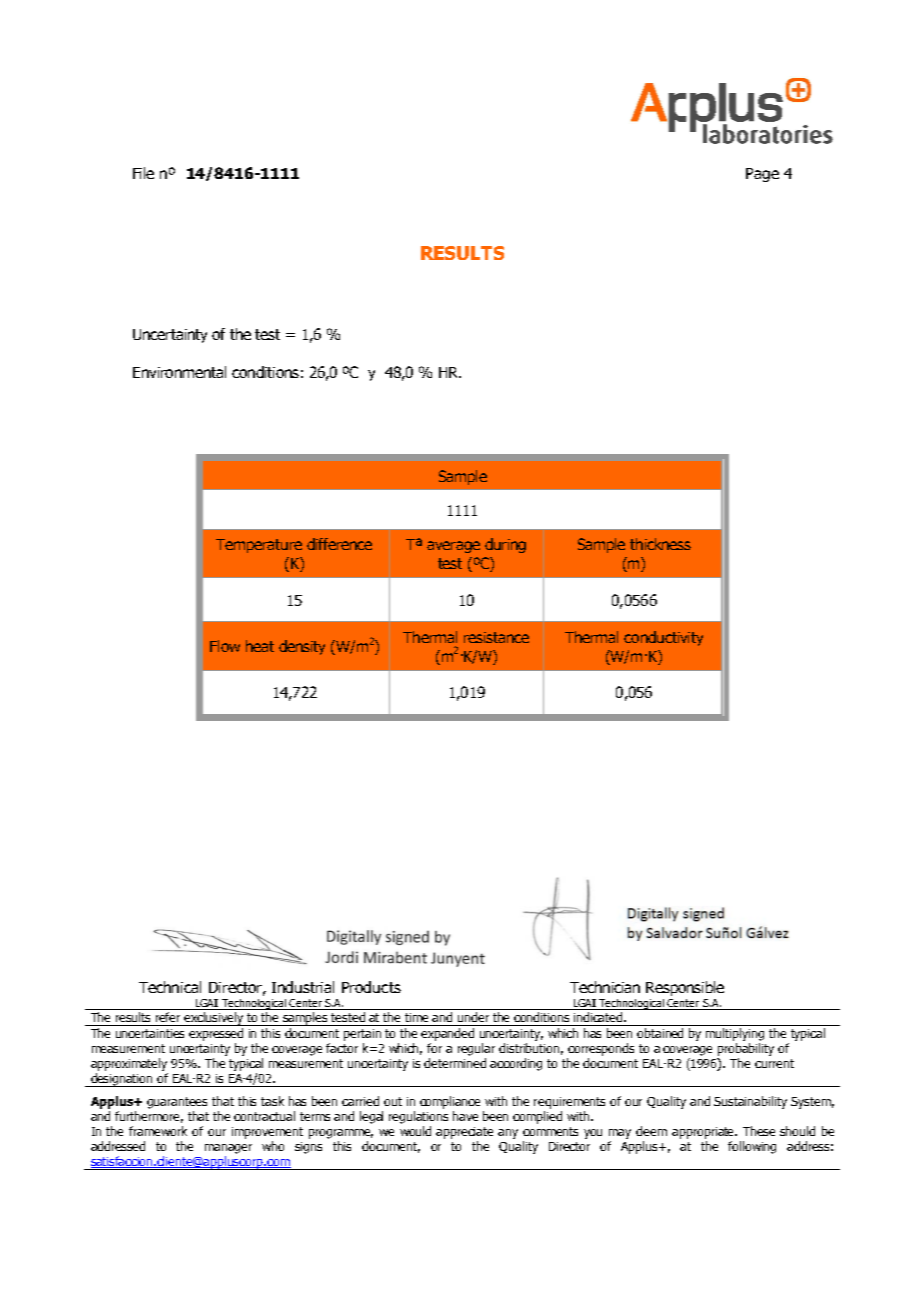 The image size is (924, 1308). What do you see at coordinates (762, 175) in the screenshot?
I see `Page` at bounding box center [762, 175].
